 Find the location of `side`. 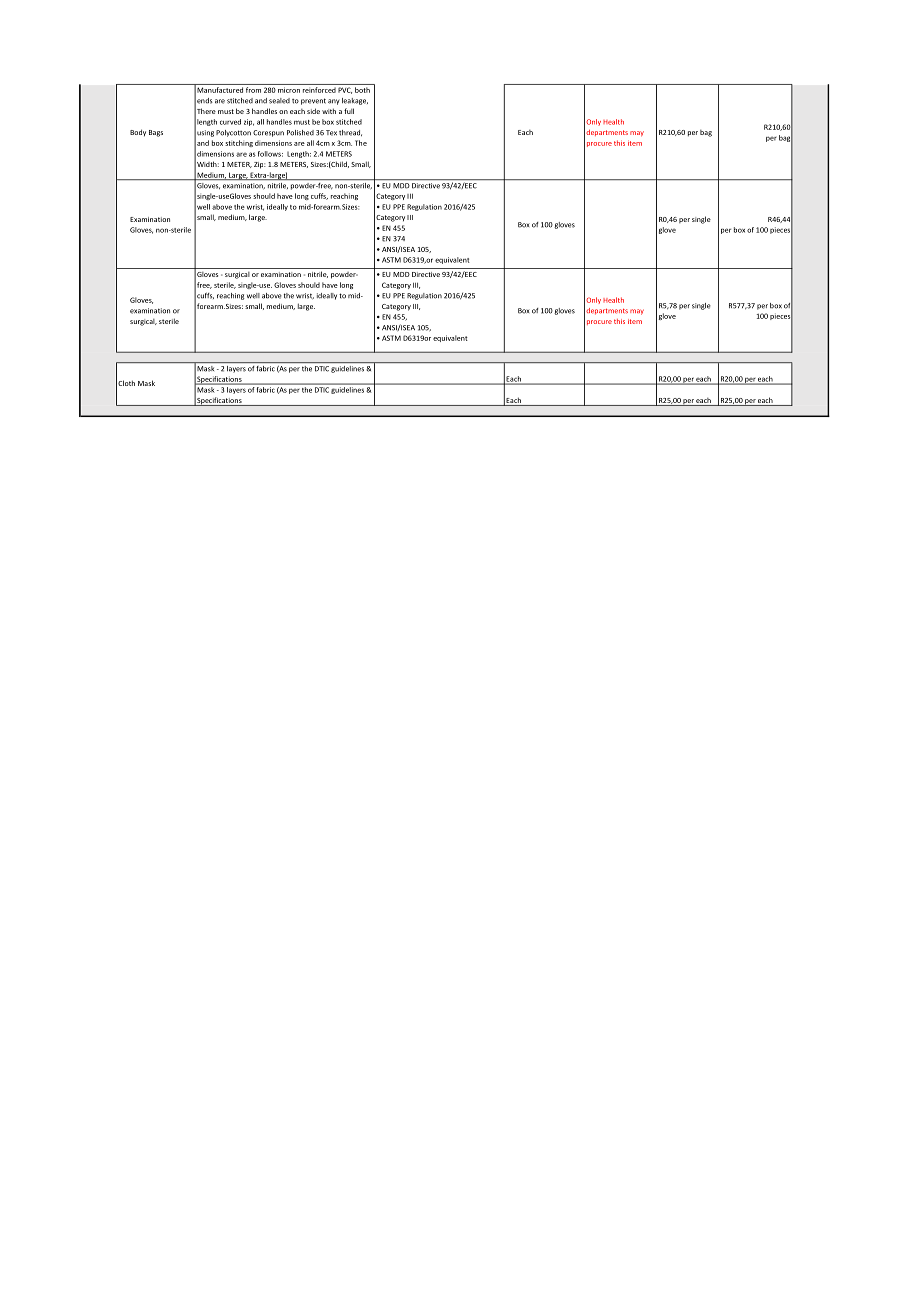

side is located at coordinates (313, 111).
